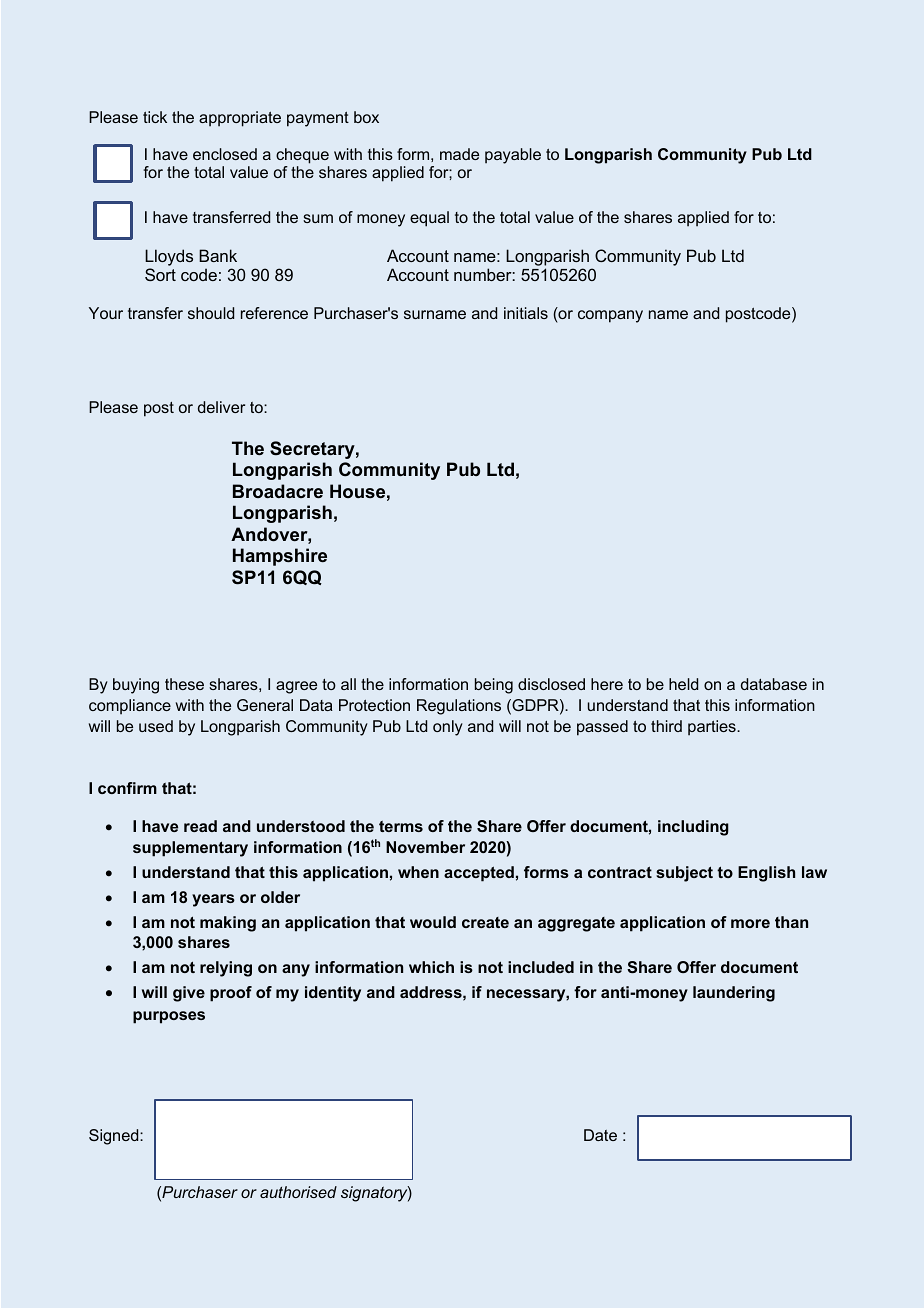  I want to click on made, so click(459, 154).
